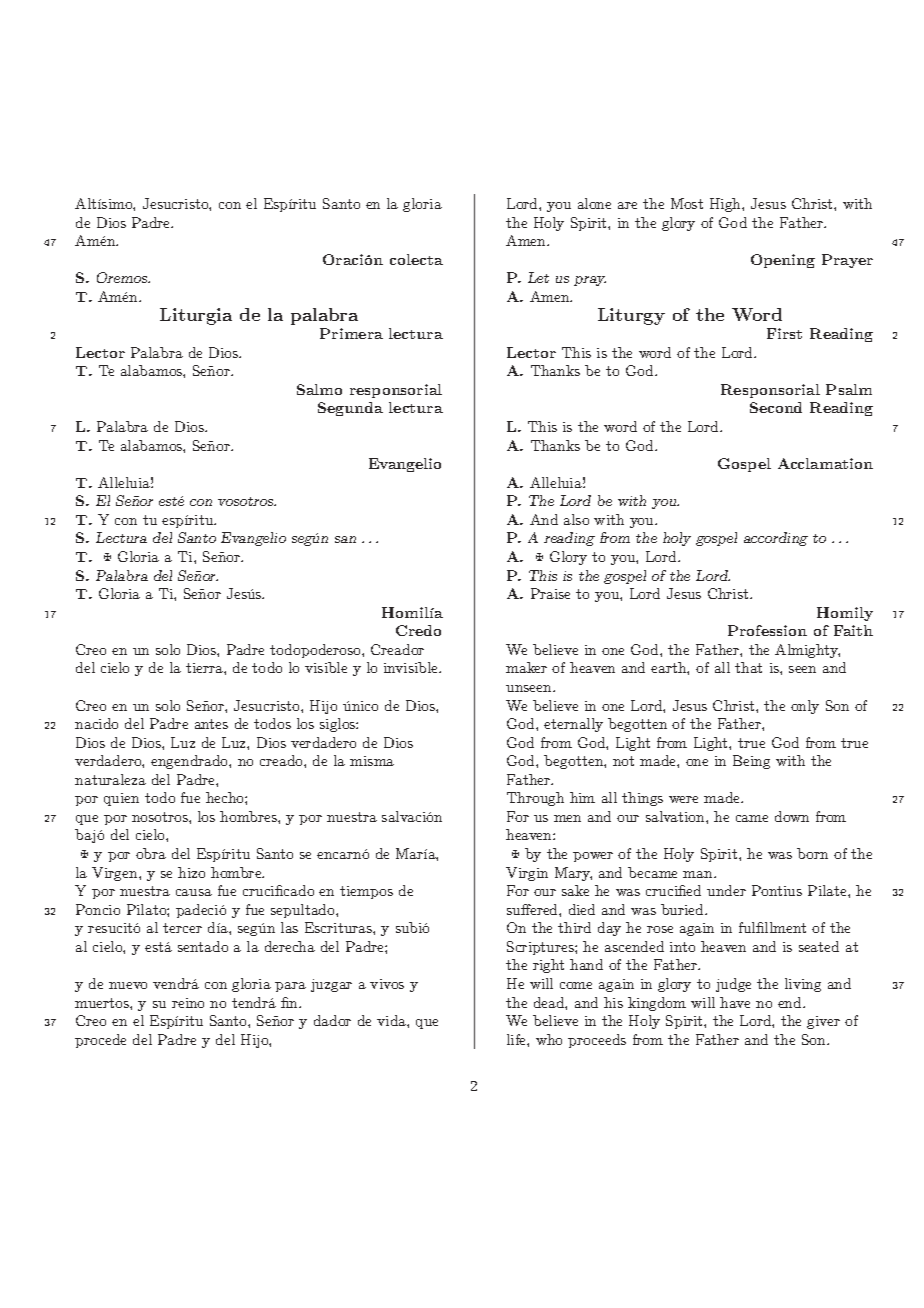  I want to click on Primera, so click(351, 333).
